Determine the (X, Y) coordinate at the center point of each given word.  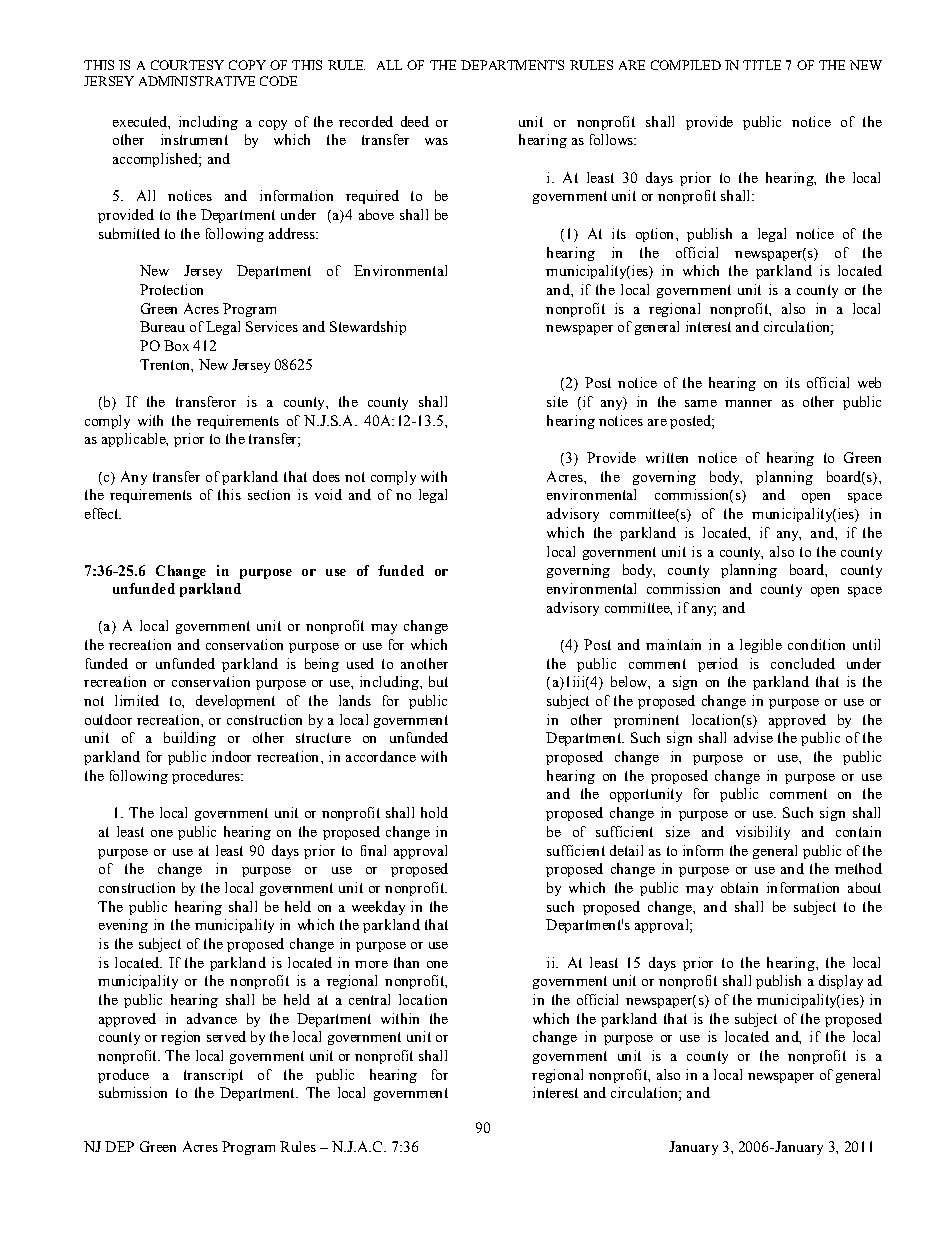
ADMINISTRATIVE (197, 81)
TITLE (762, 65)
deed (415, 121)
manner (748, 403)
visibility (763, 833)
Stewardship (368, 328)
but (438, 681)
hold (434, 812)
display (841, 982)
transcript (213, 1076)
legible (761, 646)
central (369, 999)
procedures (207, 777)
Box (176, 345)
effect (103, 513)
